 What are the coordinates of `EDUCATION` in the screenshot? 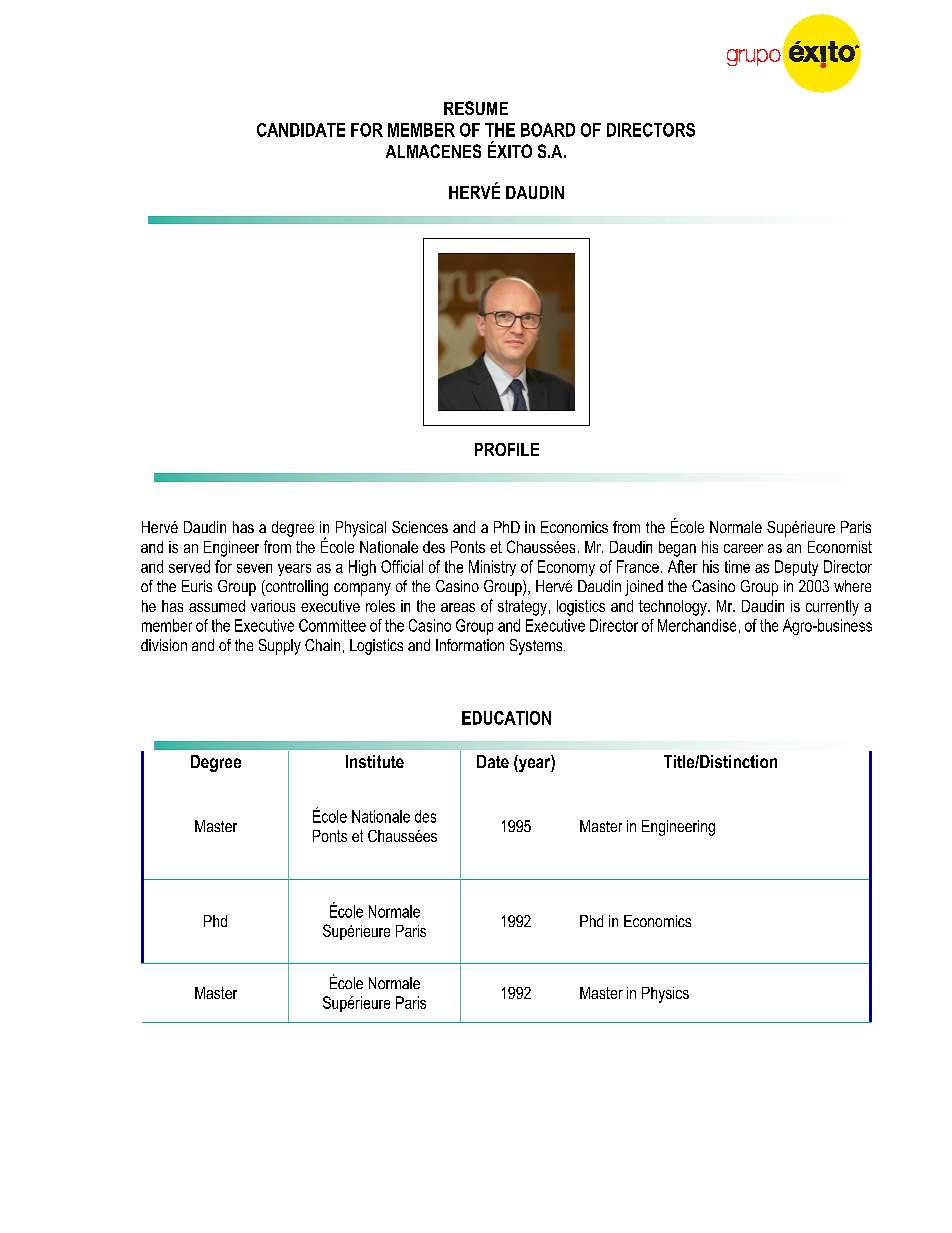 It's located at (506, 718).
